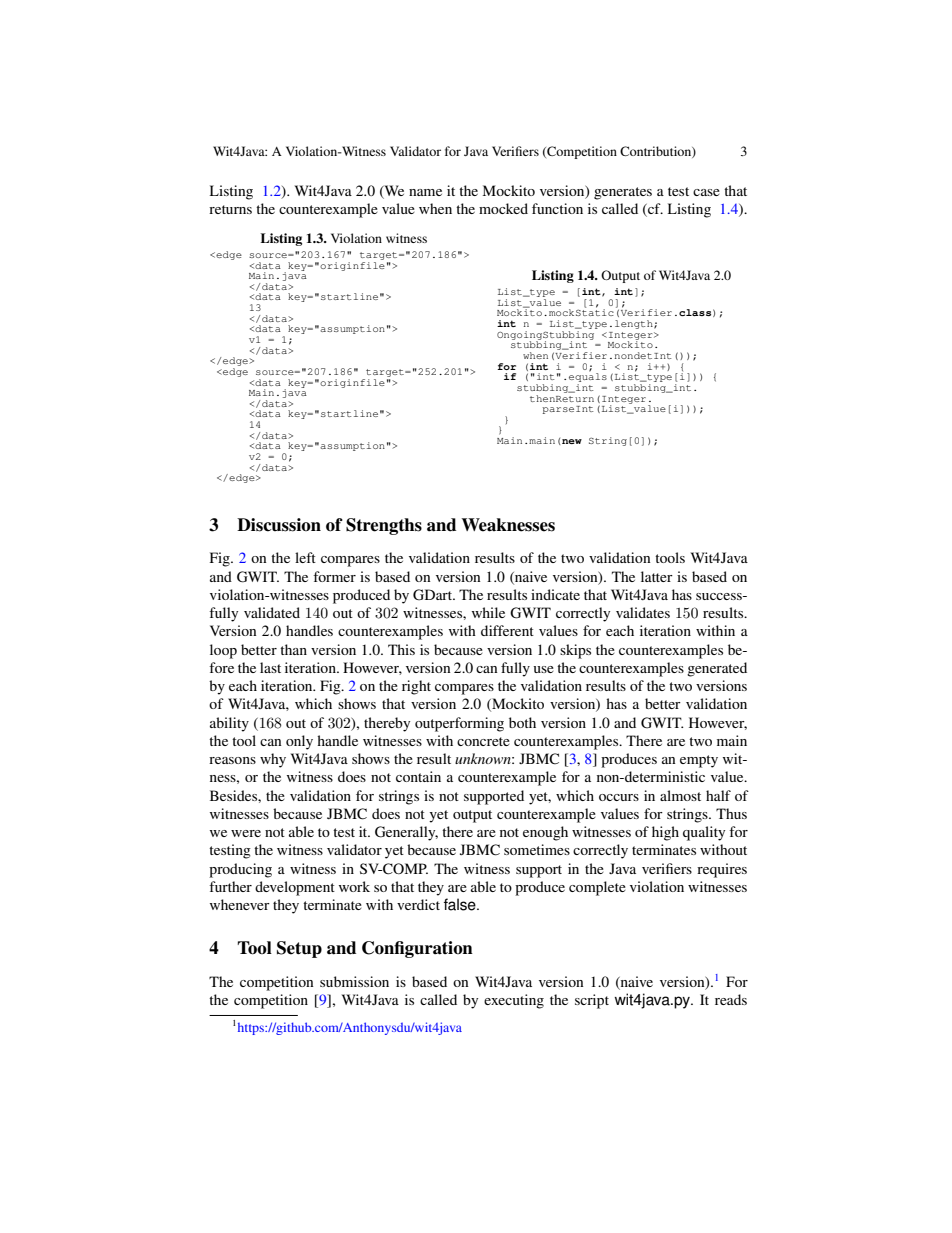 The height and width of the screenshot is (1233, 952). Describe the element at coordinates (699, 761) in the screenshot. I see `empty` at that location.
